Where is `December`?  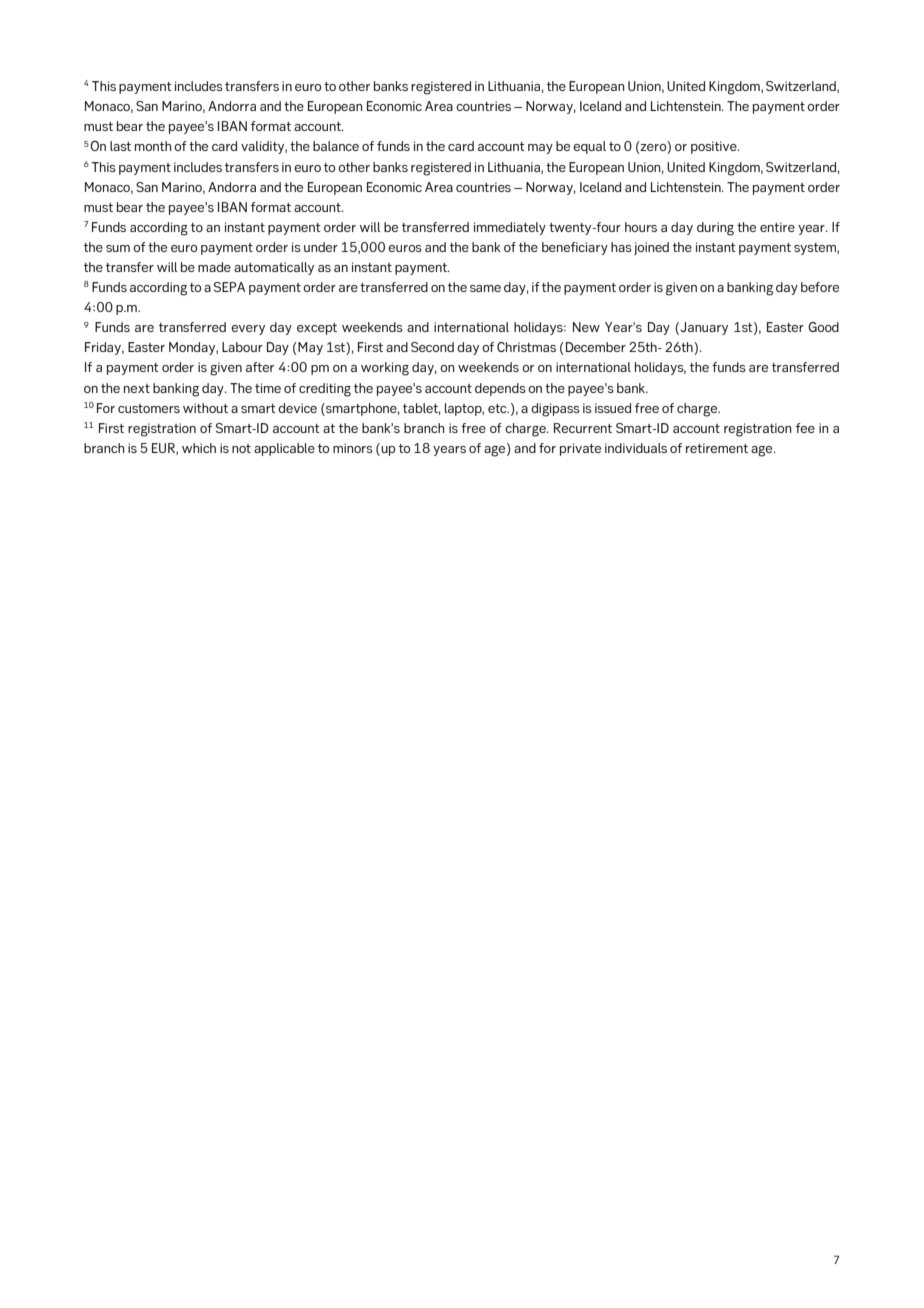
December is located at coordinates (596, 347).
